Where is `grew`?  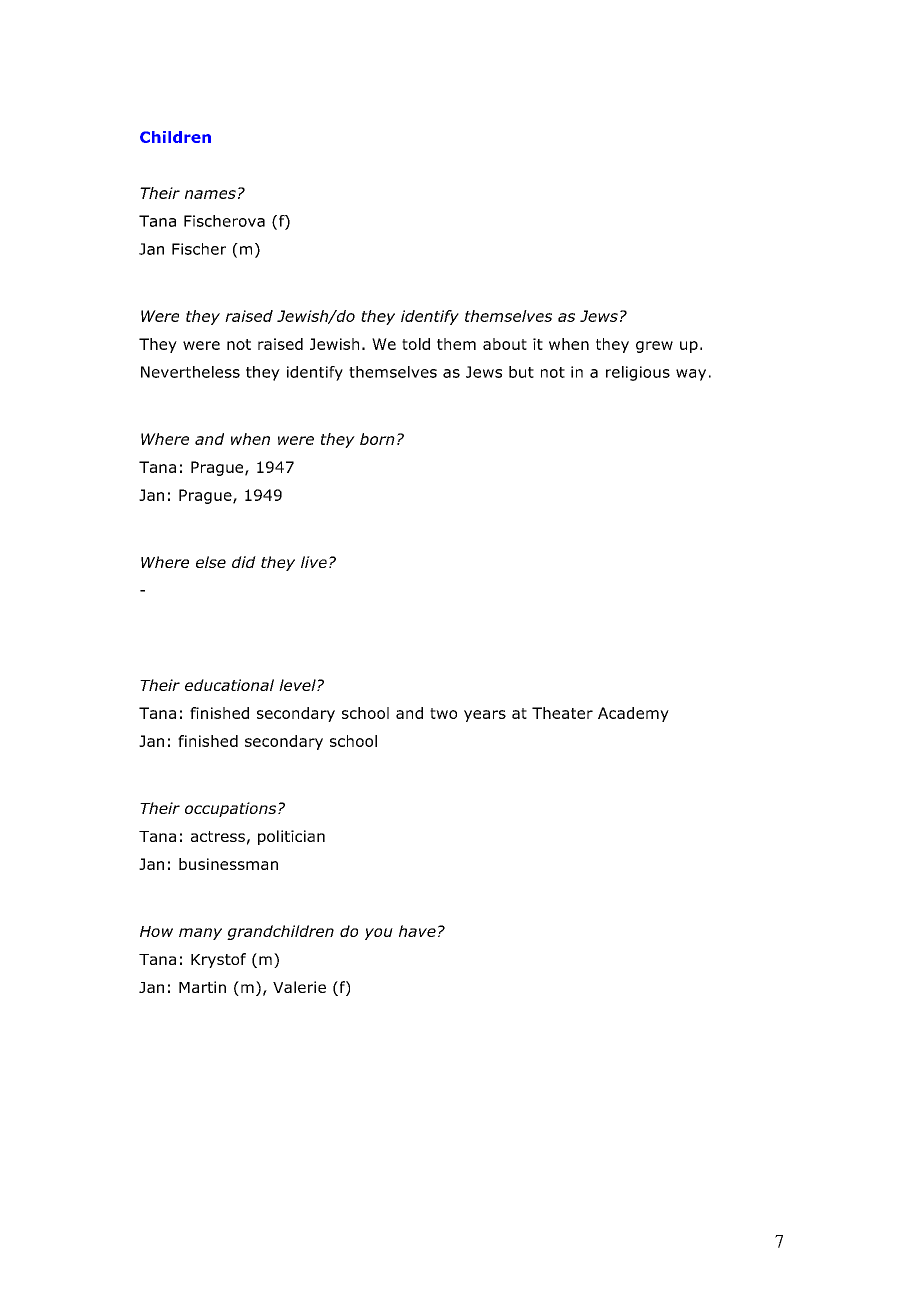
grew is located at coordinates (654, 347).
